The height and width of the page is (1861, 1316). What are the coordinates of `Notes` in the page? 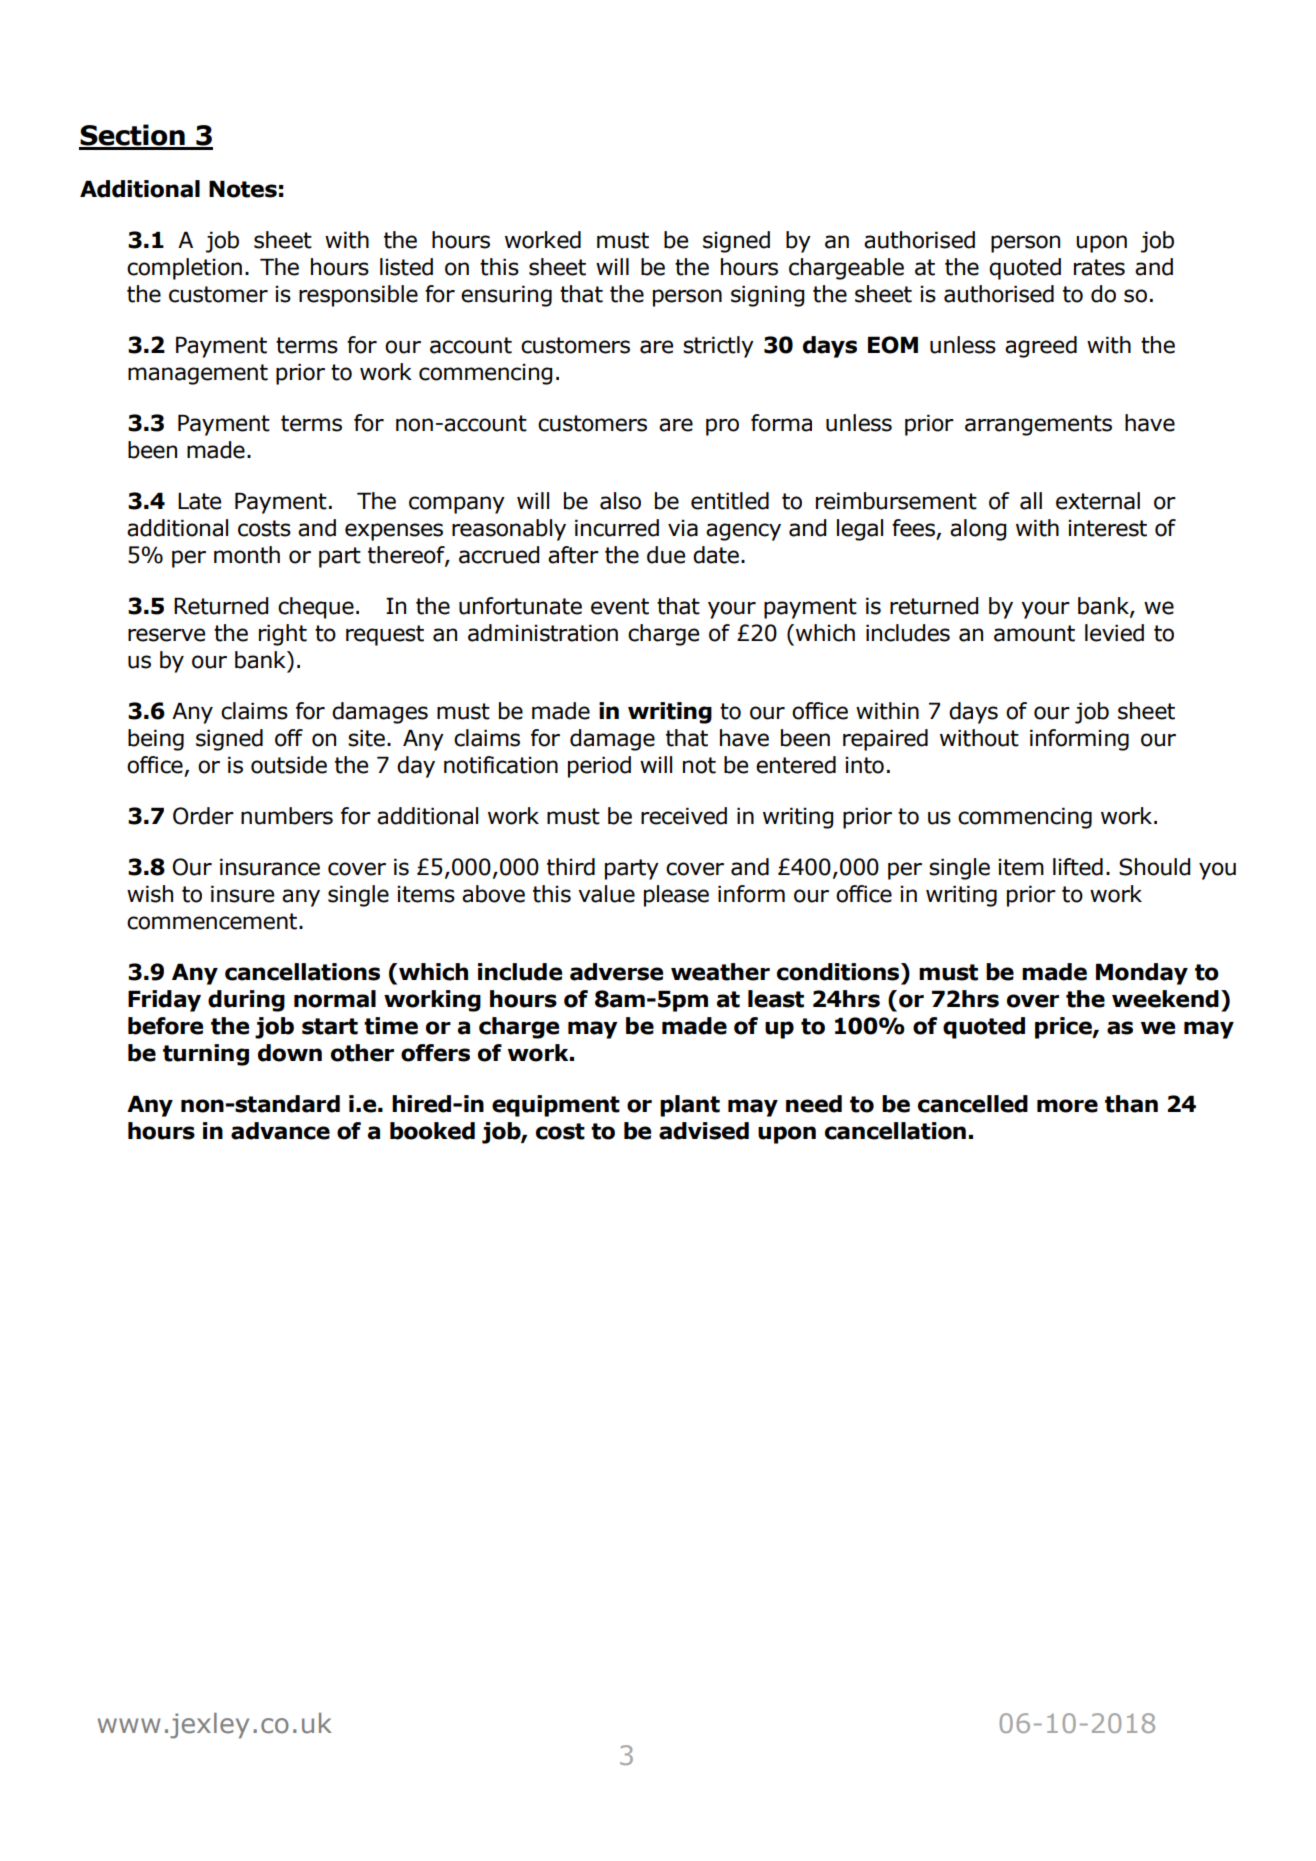 It's located at (243, 189).
